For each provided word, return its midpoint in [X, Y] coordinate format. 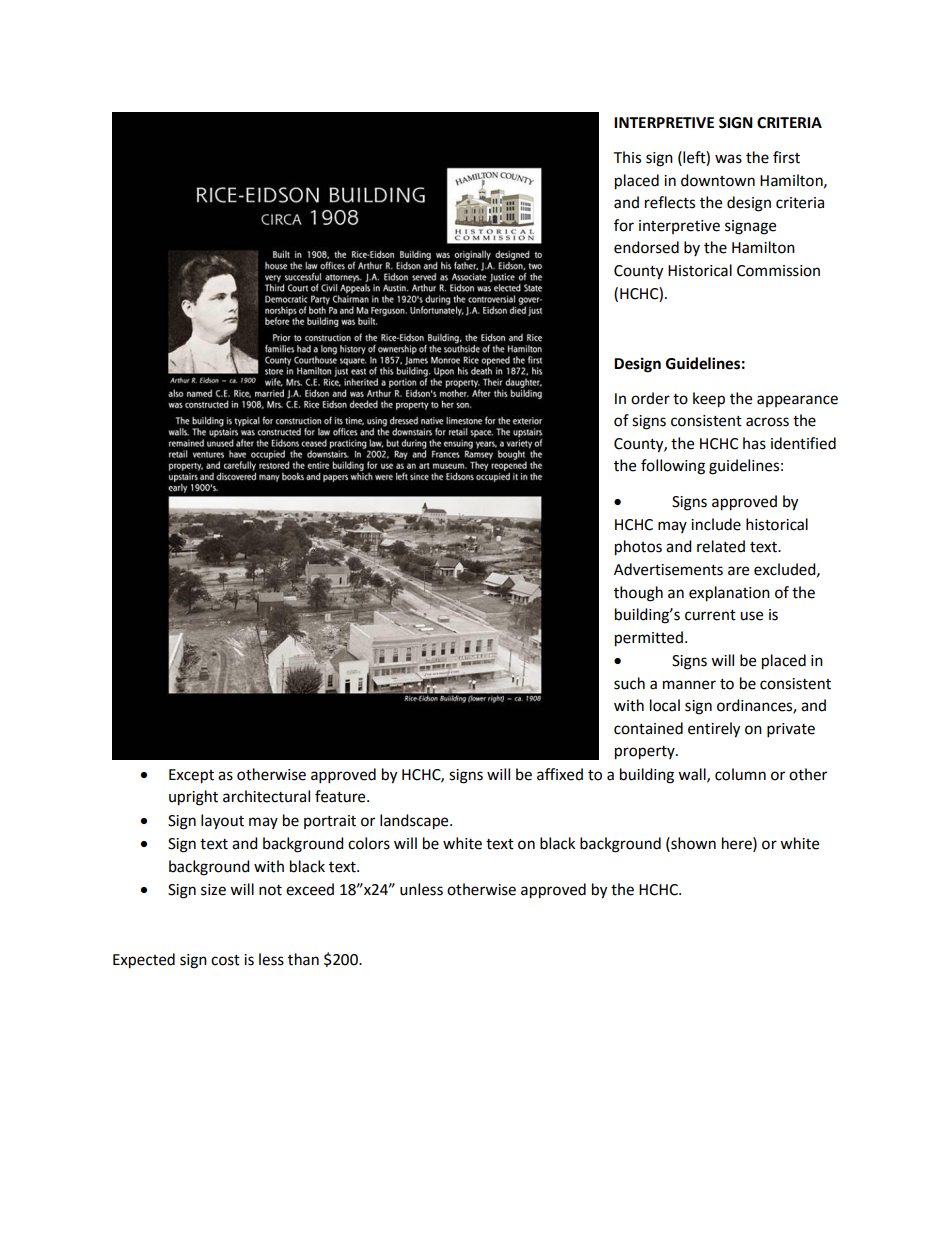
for [624, 225]
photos [638, 548]
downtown [718, 180]
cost [225, 960]
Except [191, 776]
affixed [560, 774]
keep [709, 400]
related [721, 546]
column [740, 774]
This [627, 157]
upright [193, 798]
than [303, 959]
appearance [797, 401]
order [650, 398]
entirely [714, 730]
